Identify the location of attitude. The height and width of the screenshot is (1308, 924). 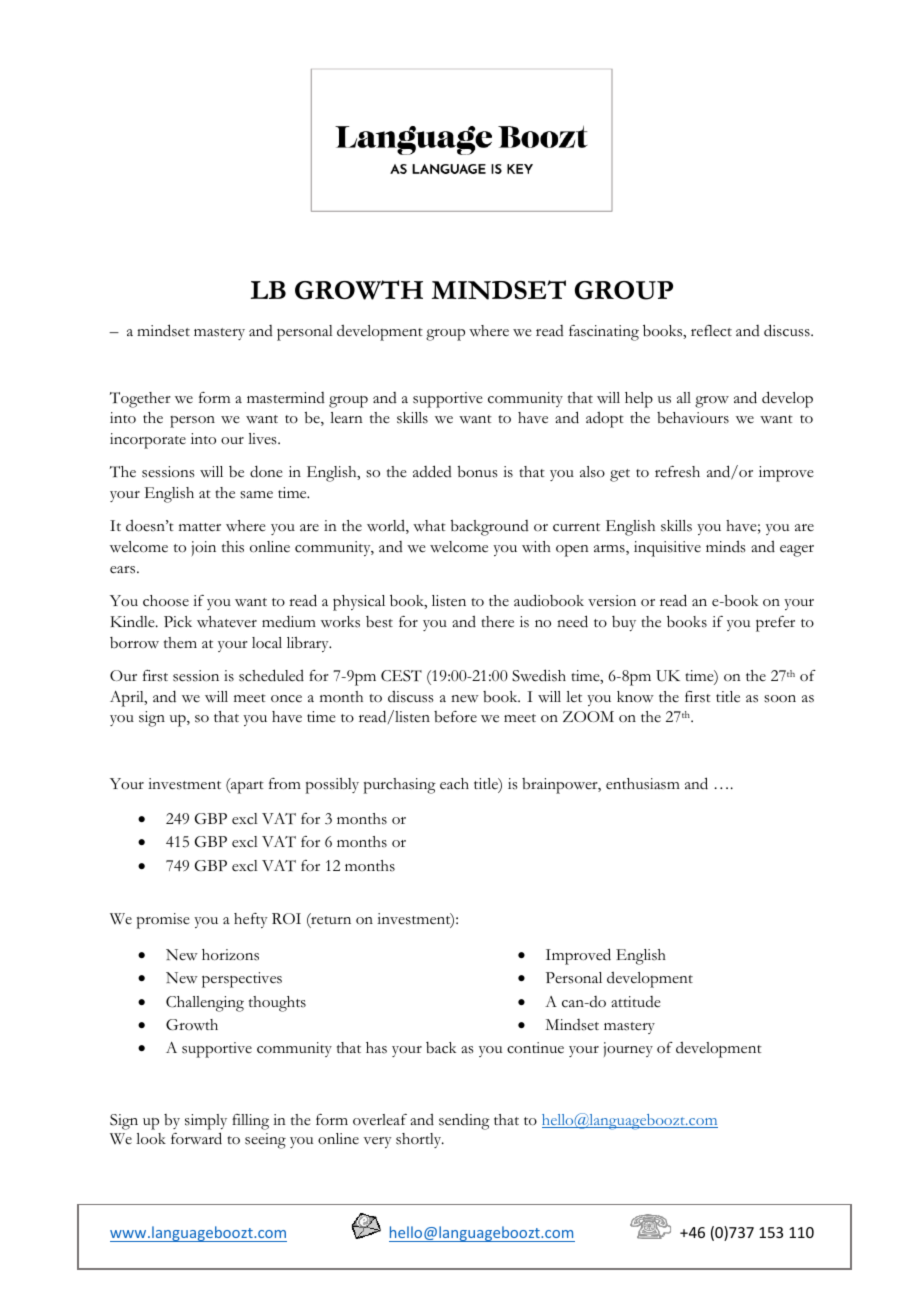
(636, 1002).
